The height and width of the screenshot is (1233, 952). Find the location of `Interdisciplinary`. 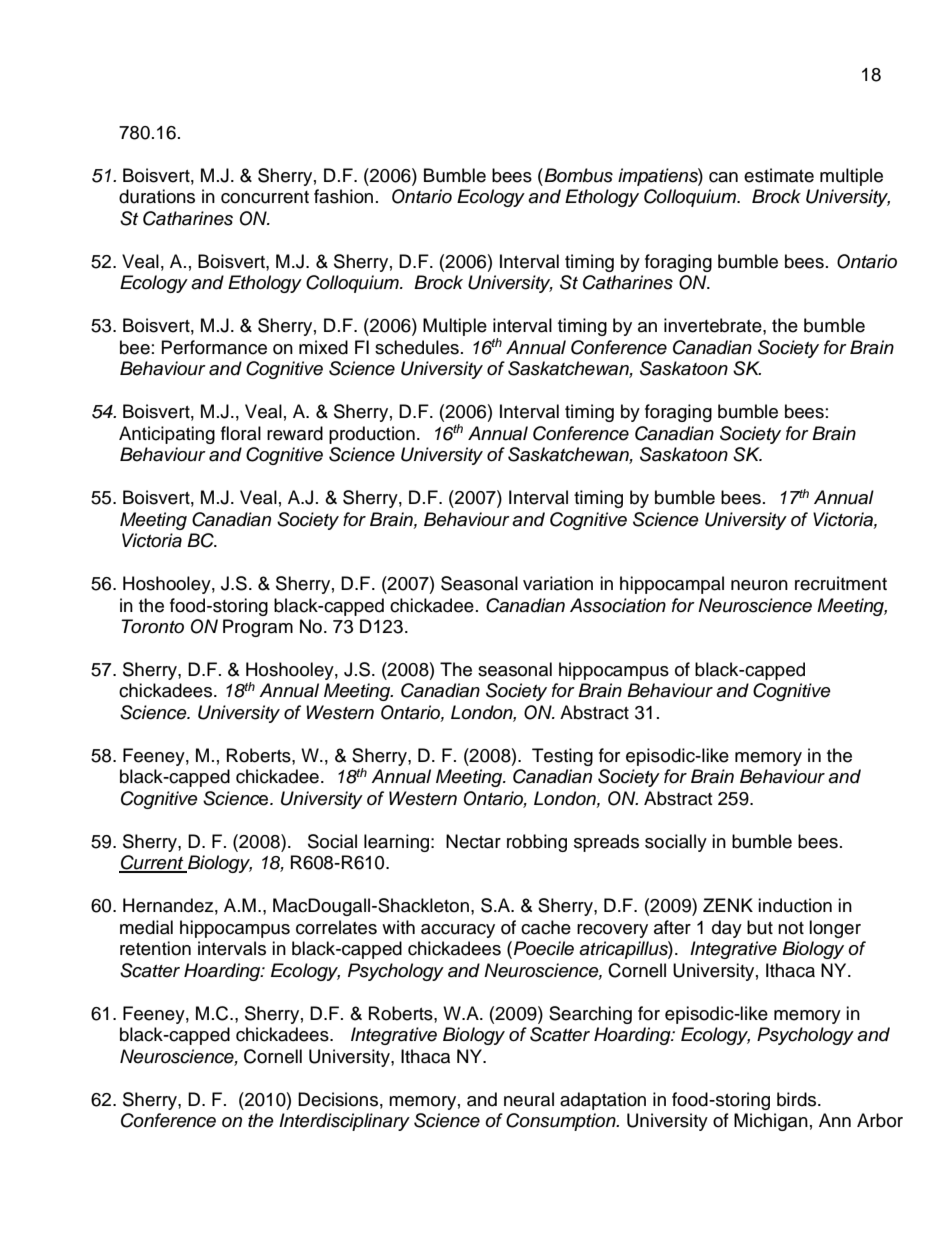

Interdisciplinary is located at coordinates (344, 1122).
